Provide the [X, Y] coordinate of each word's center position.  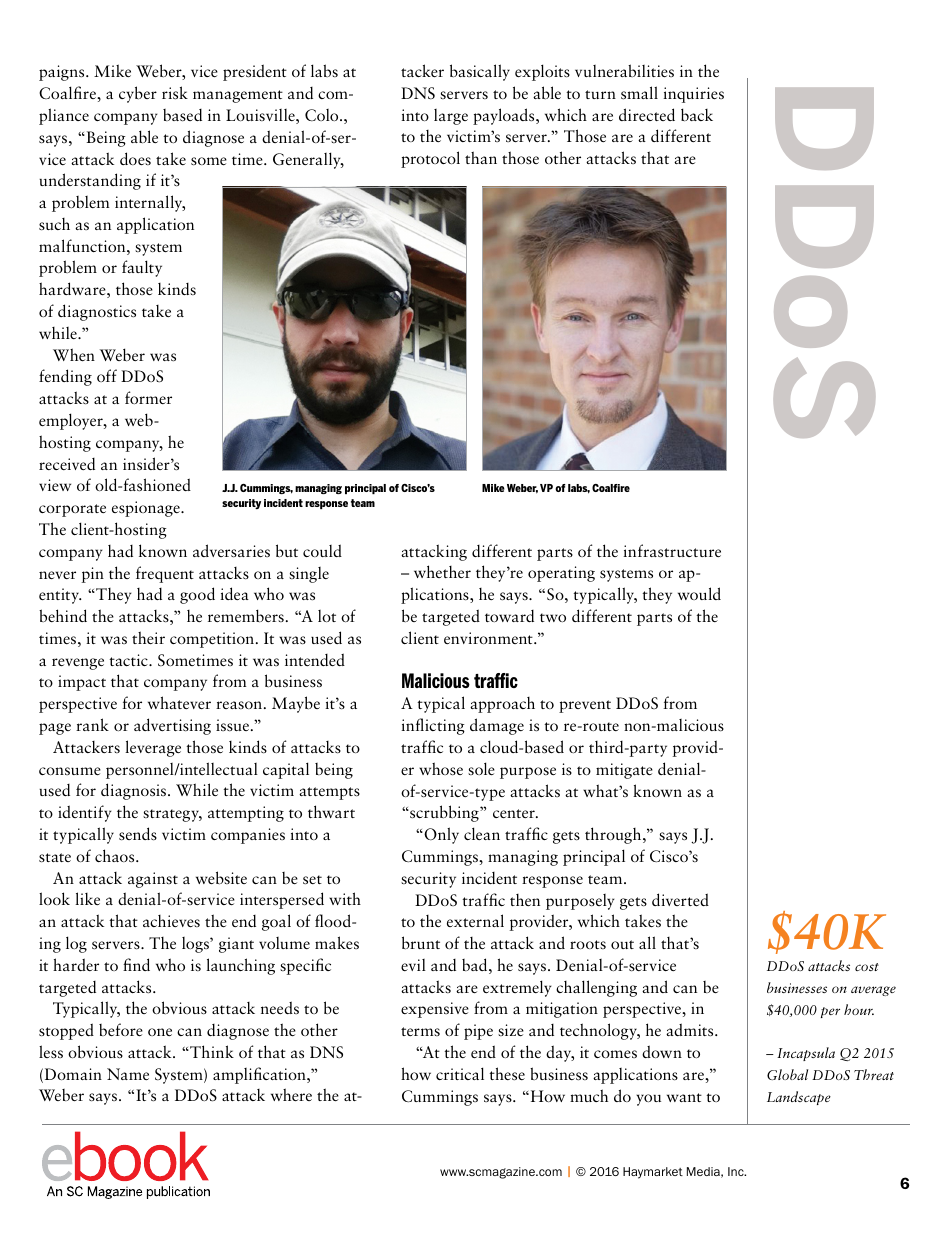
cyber [138, 94]
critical [460, 1073]
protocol [430, 159]
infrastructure [672, 551]
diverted [680, 899]
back [697, 114]
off [107, 375]
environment [489, 638]
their [148, 637]
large [451, 117]
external [475, 920]
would [699, 593]
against [153, 880]
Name [128, 1074]
